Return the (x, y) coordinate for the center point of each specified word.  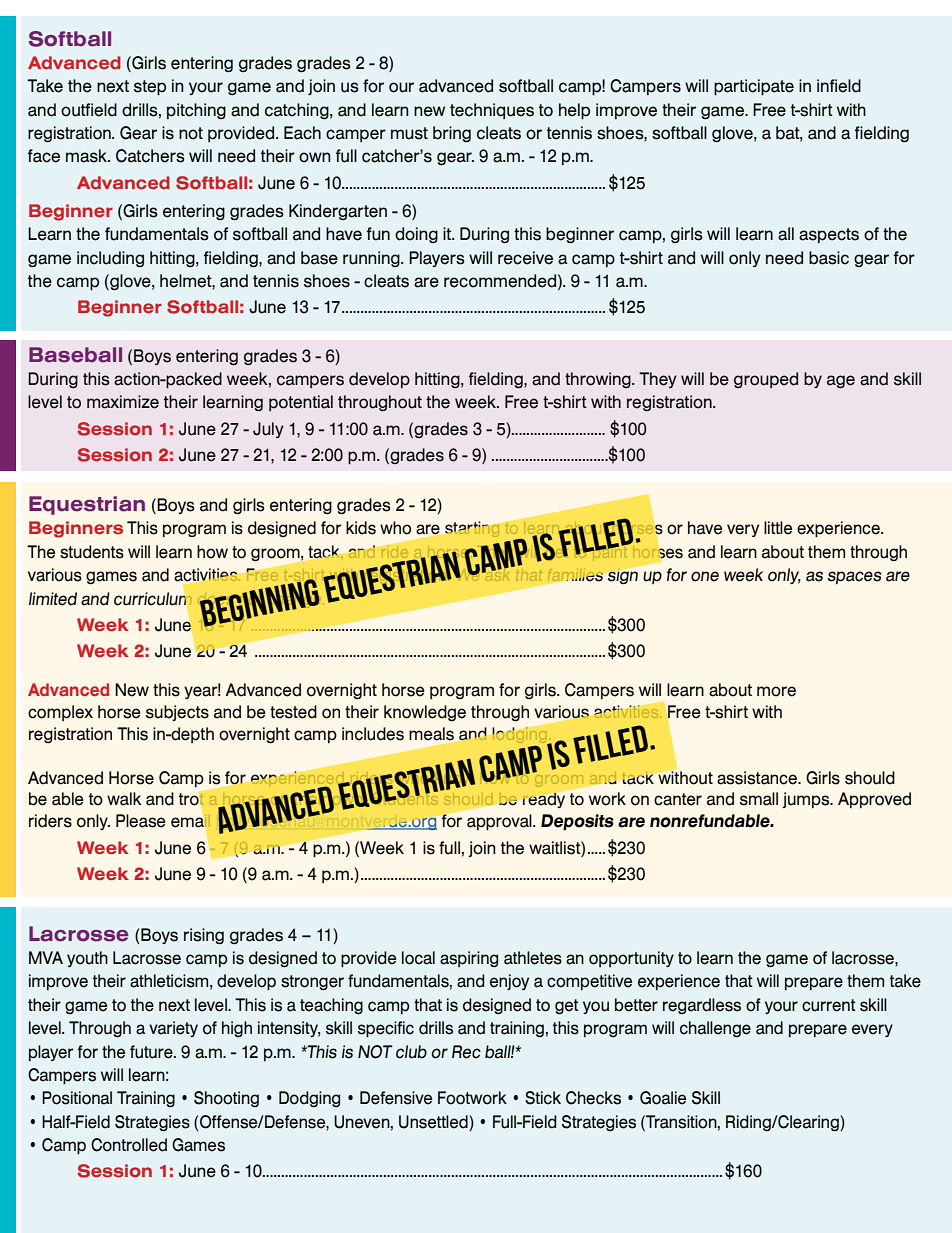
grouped (766, 380)
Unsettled (434, 1122)
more (776, 691)
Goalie (663, 1098)
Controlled (129, 1145)
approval (500, 822)
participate (754, 87)
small (759, 799)
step (150, 88)
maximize (123, 402)
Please (141, 821)
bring (452, 134)
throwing (599, 380)
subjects (177, 713)
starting (472, 529)
